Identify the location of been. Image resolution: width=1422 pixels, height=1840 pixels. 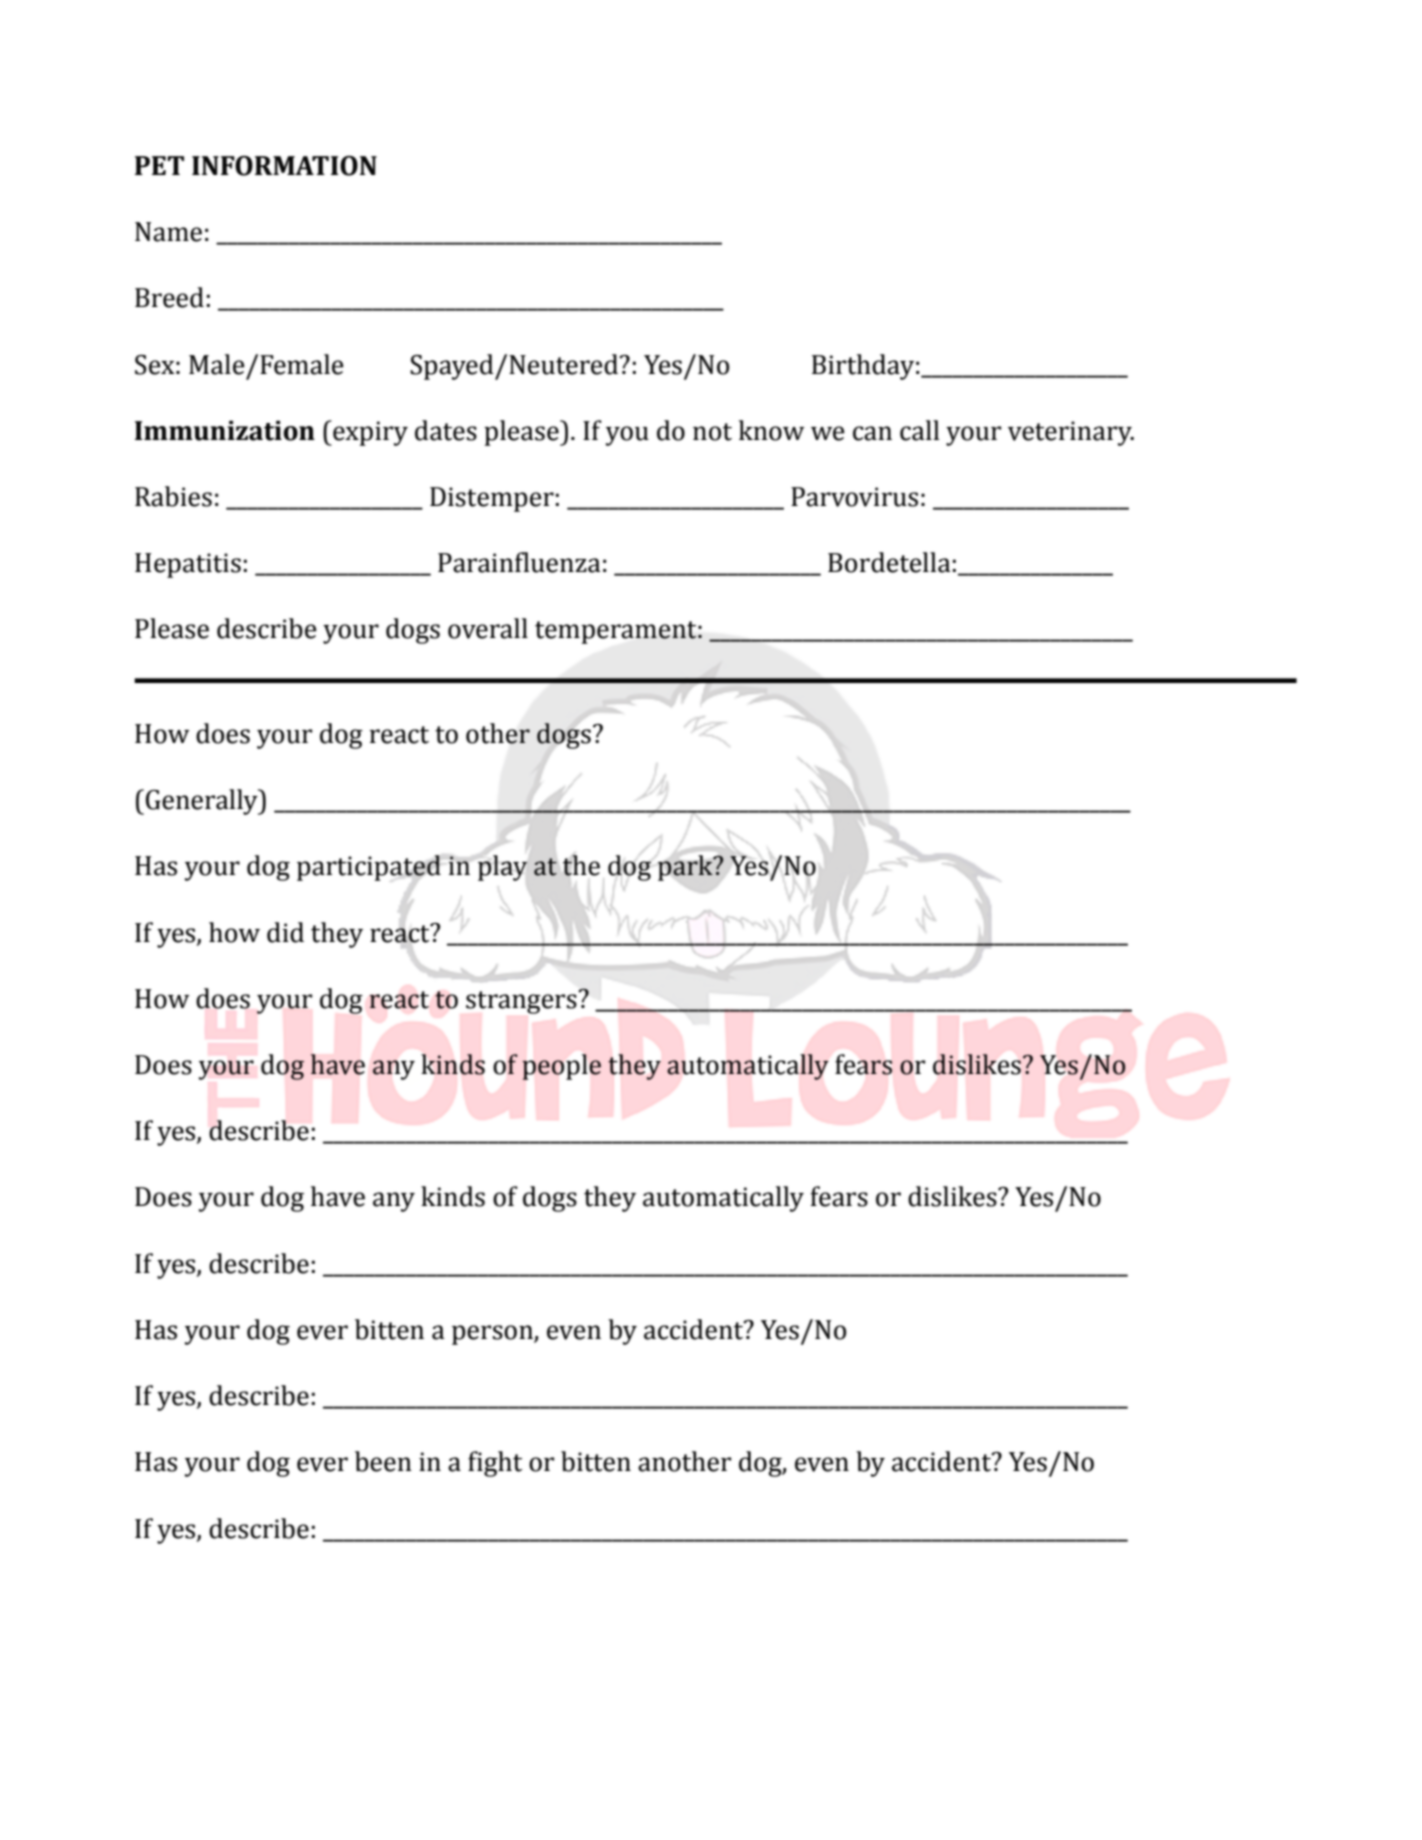
(383, 1461).
